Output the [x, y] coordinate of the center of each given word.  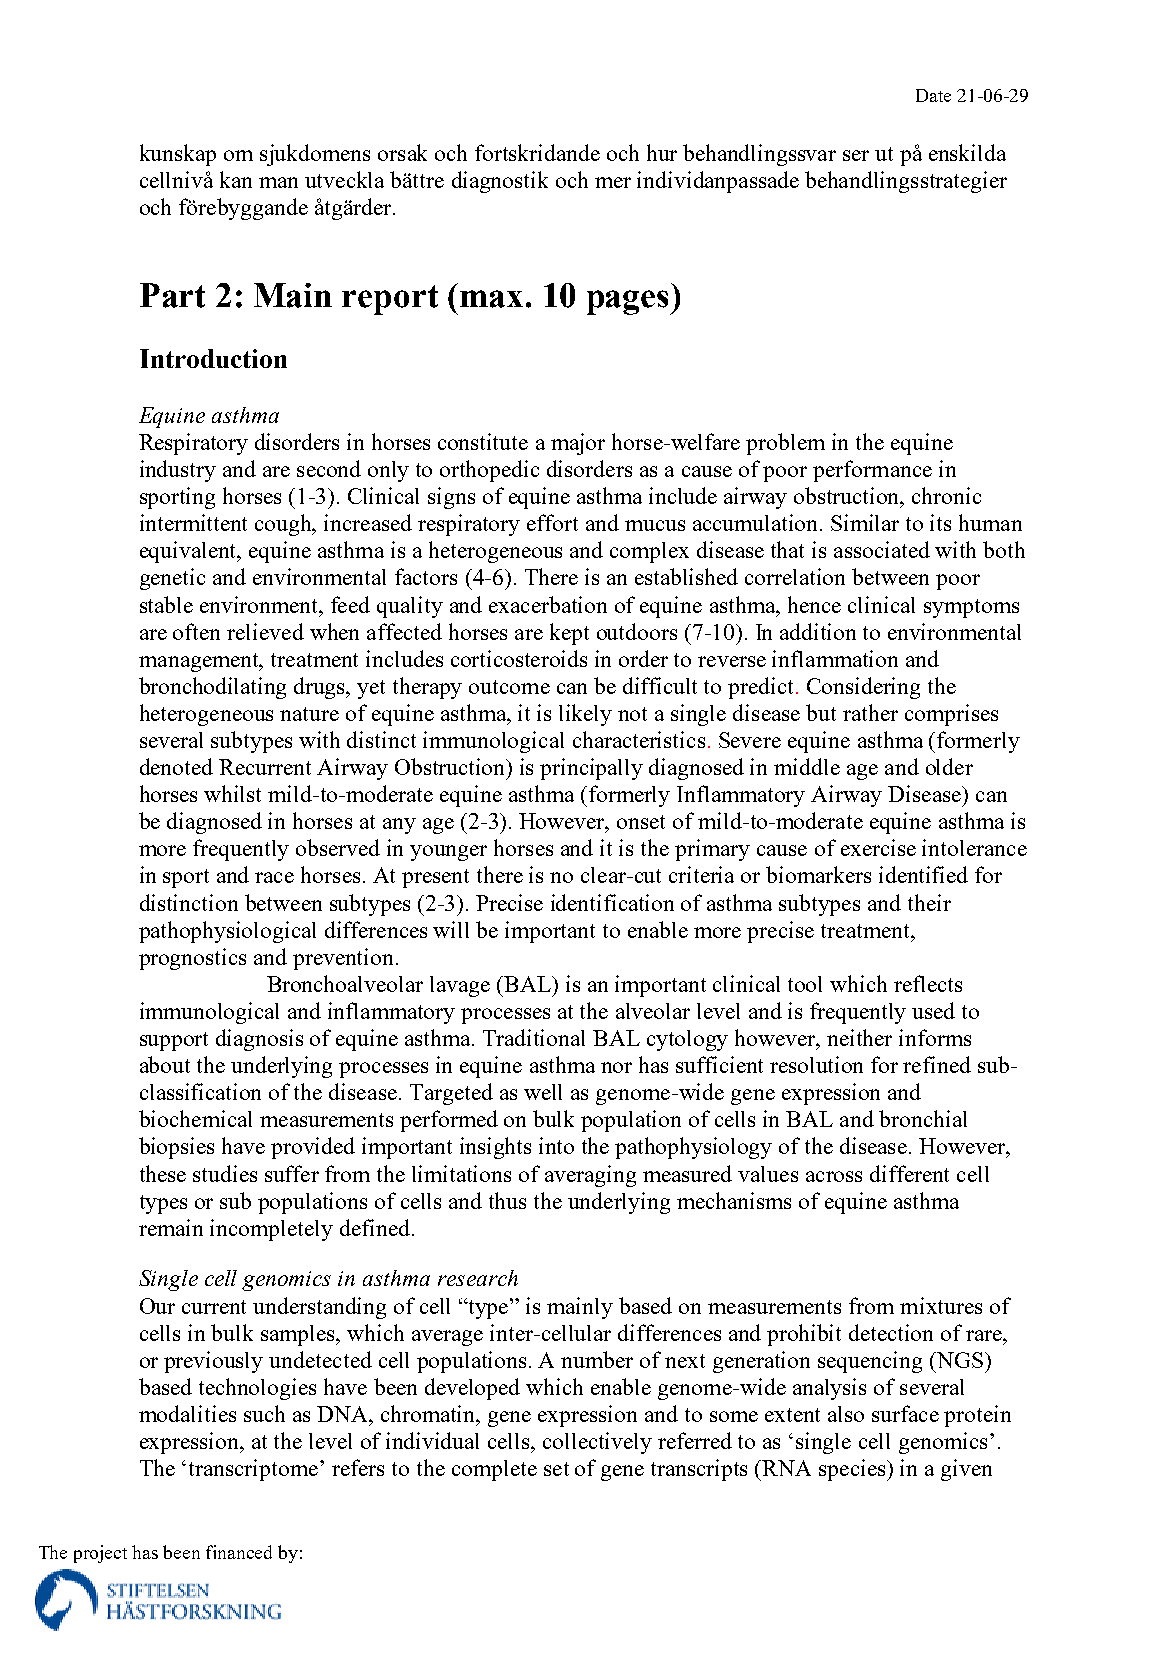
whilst [232, 793]
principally [591, 769]
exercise [878, 847]
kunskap [178, 155]
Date [933, 95]
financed [239, 1552]
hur [662, 152]
